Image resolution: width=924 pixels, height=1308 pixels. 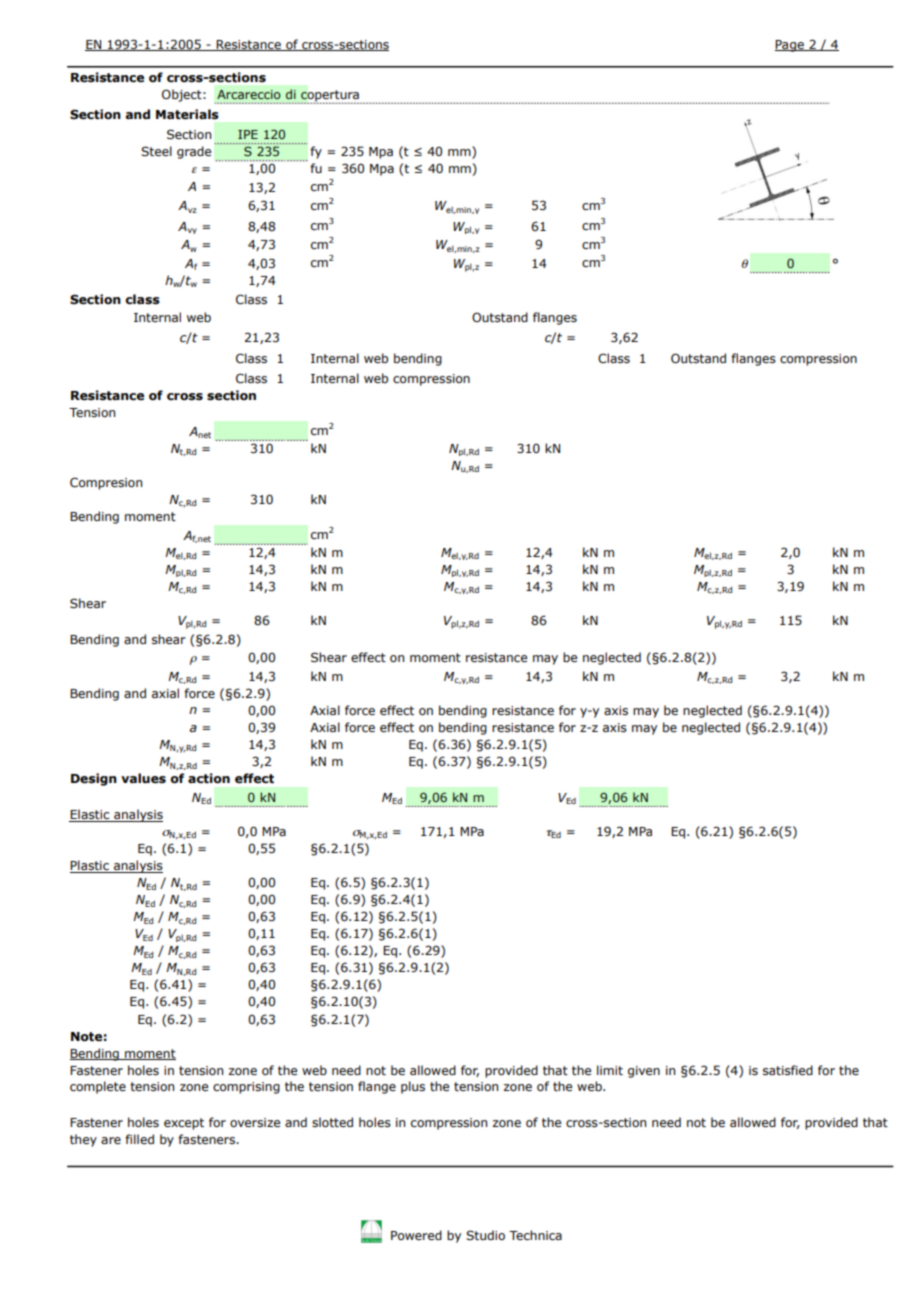 I want to click on filled, so click(x=139, y=1139).
